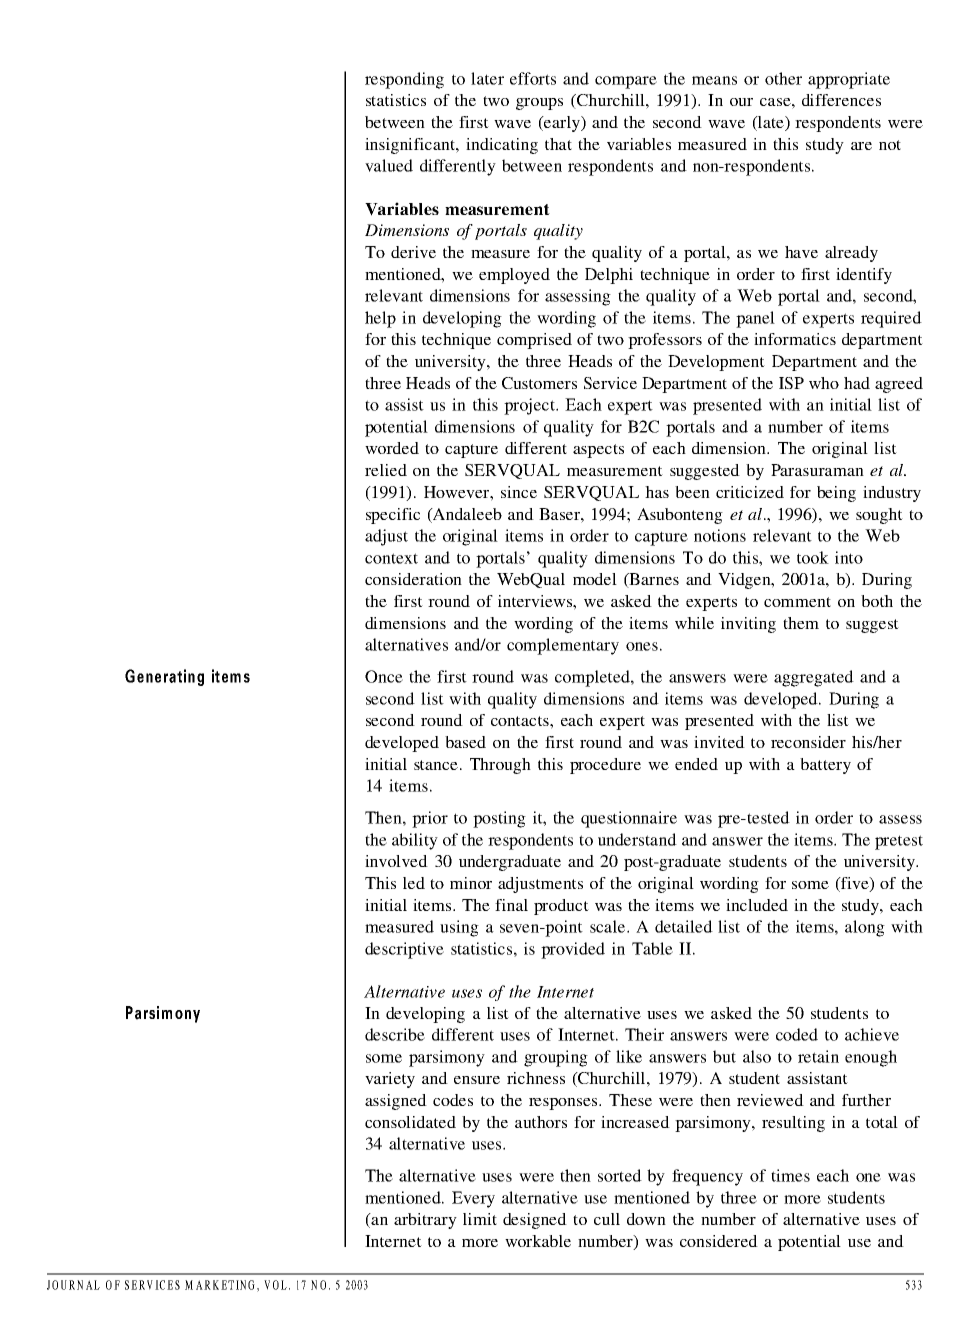 Image resolution: width=976 pixels, height=1327 pixels. I want to click on arbitrary, so click(425, 1221).
